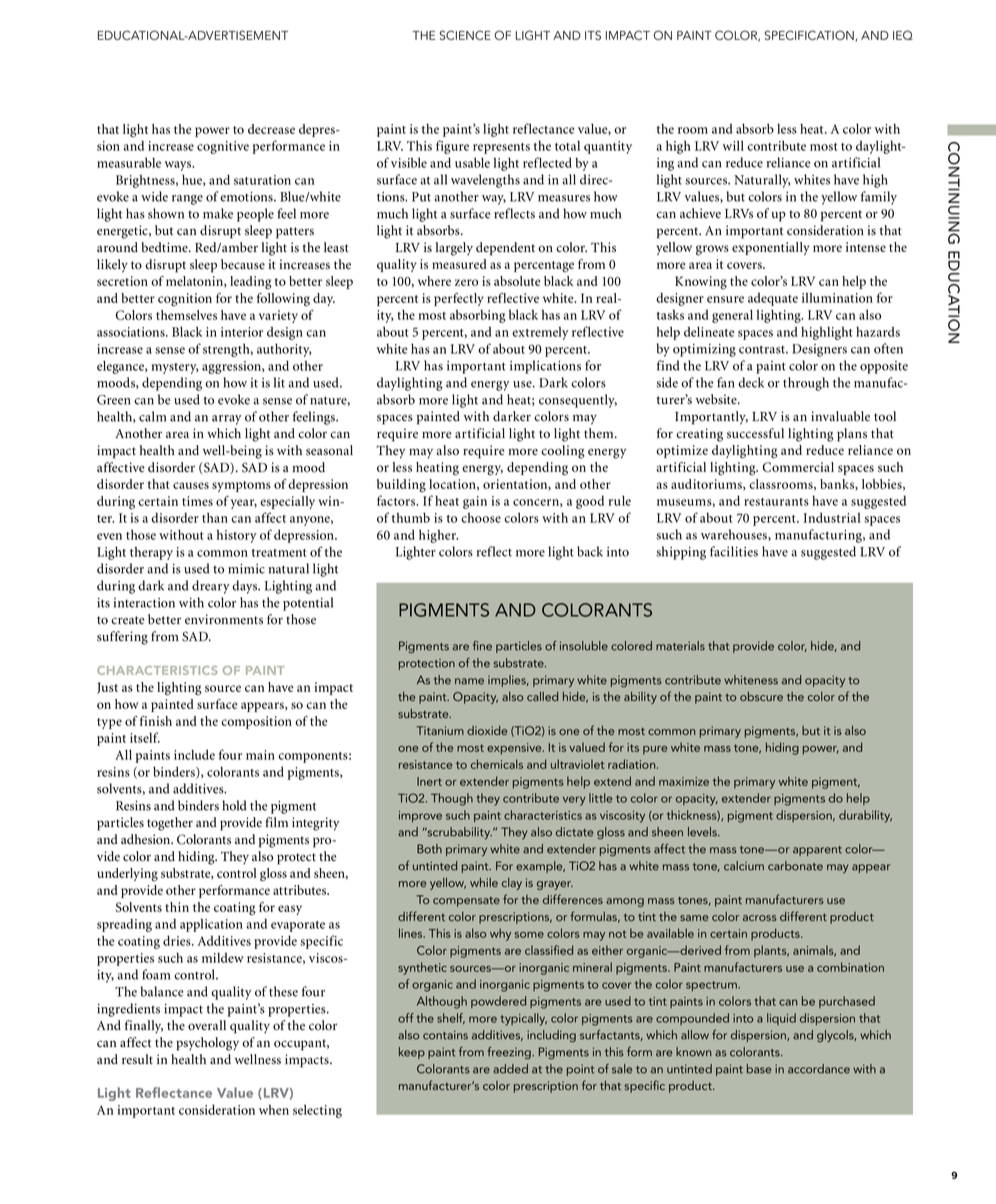  I want to click on SCIENCE, so click(465, 35).
